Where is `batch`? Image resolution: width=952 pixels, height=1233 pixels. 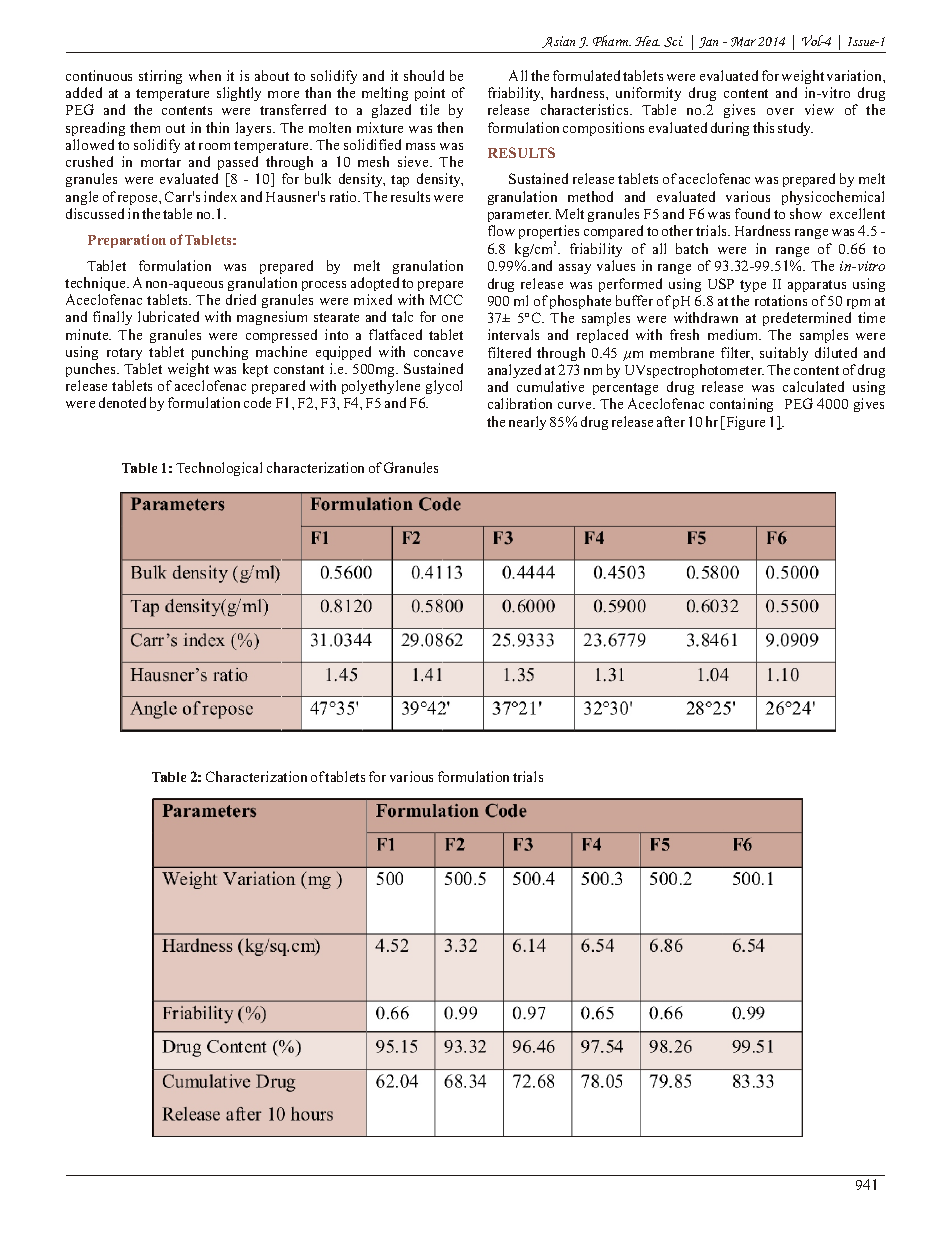 batch is located at coordinates (692, 248).
